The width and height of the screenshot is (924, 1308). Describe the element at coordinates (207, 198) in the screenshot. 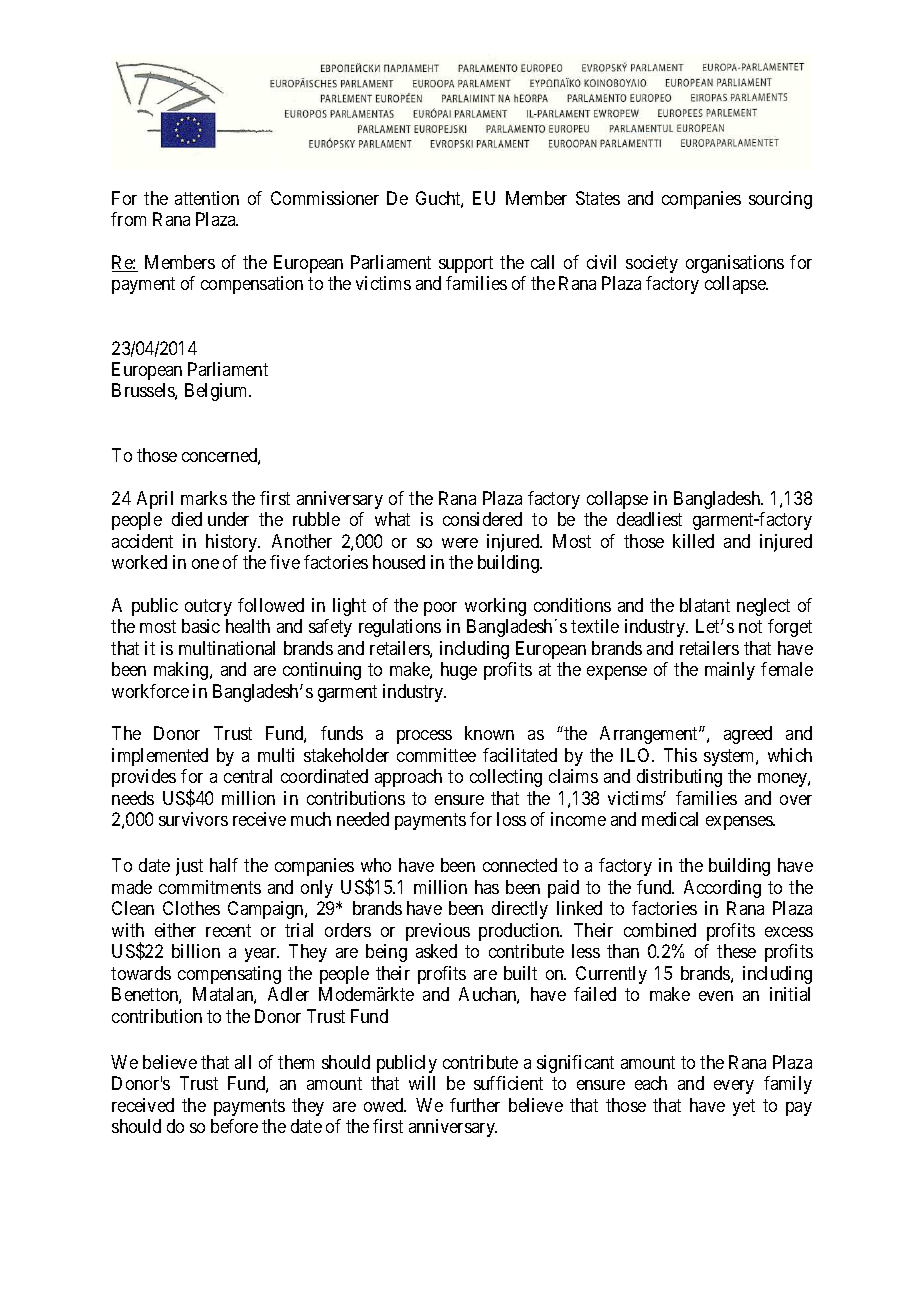

I see `attention` at that location.
